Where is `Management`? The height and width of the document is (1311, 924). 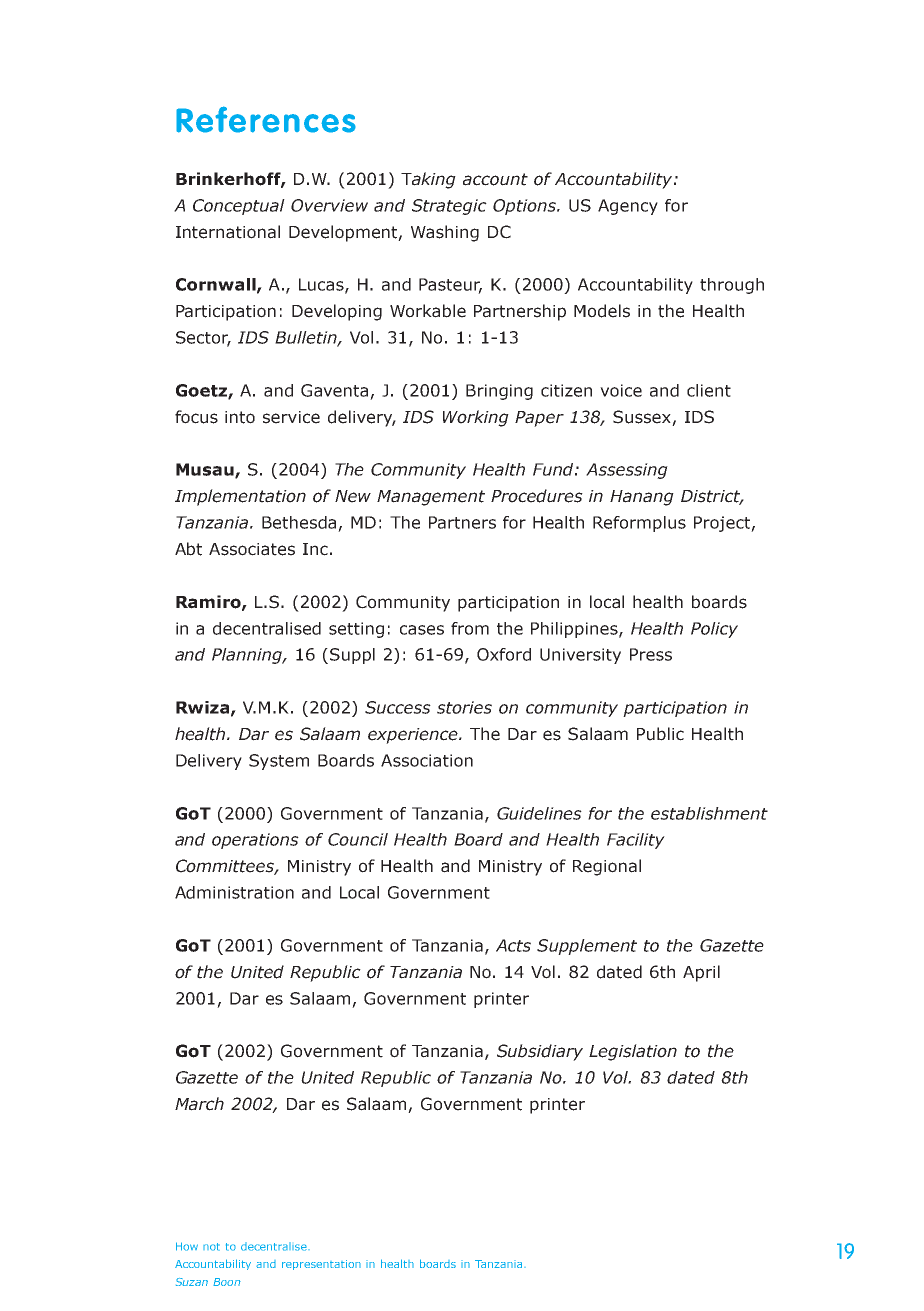
Management is located at coordinates (431, 498).
